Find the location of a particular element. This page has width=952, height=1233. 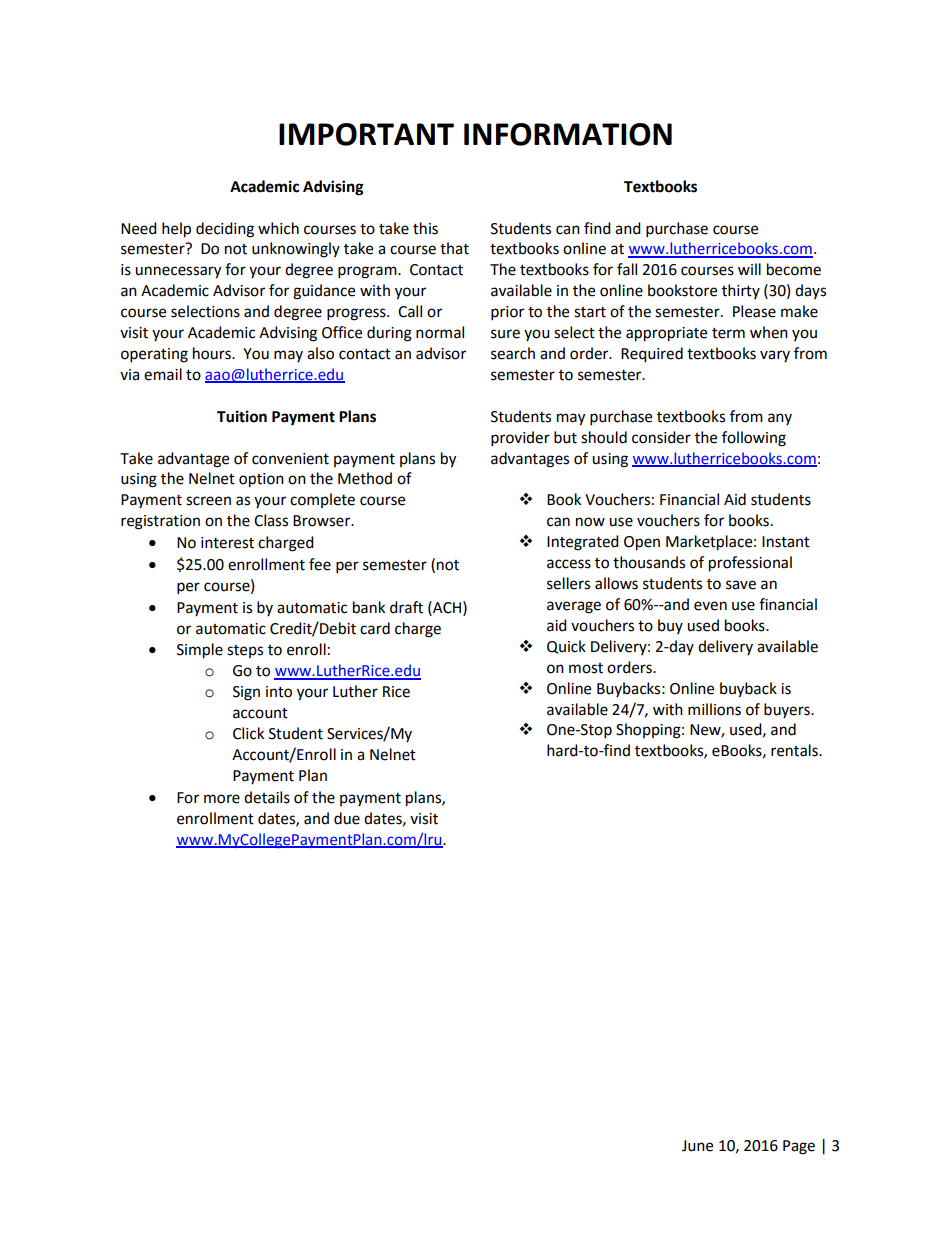

deciding is located at coordinates (225, 230).
